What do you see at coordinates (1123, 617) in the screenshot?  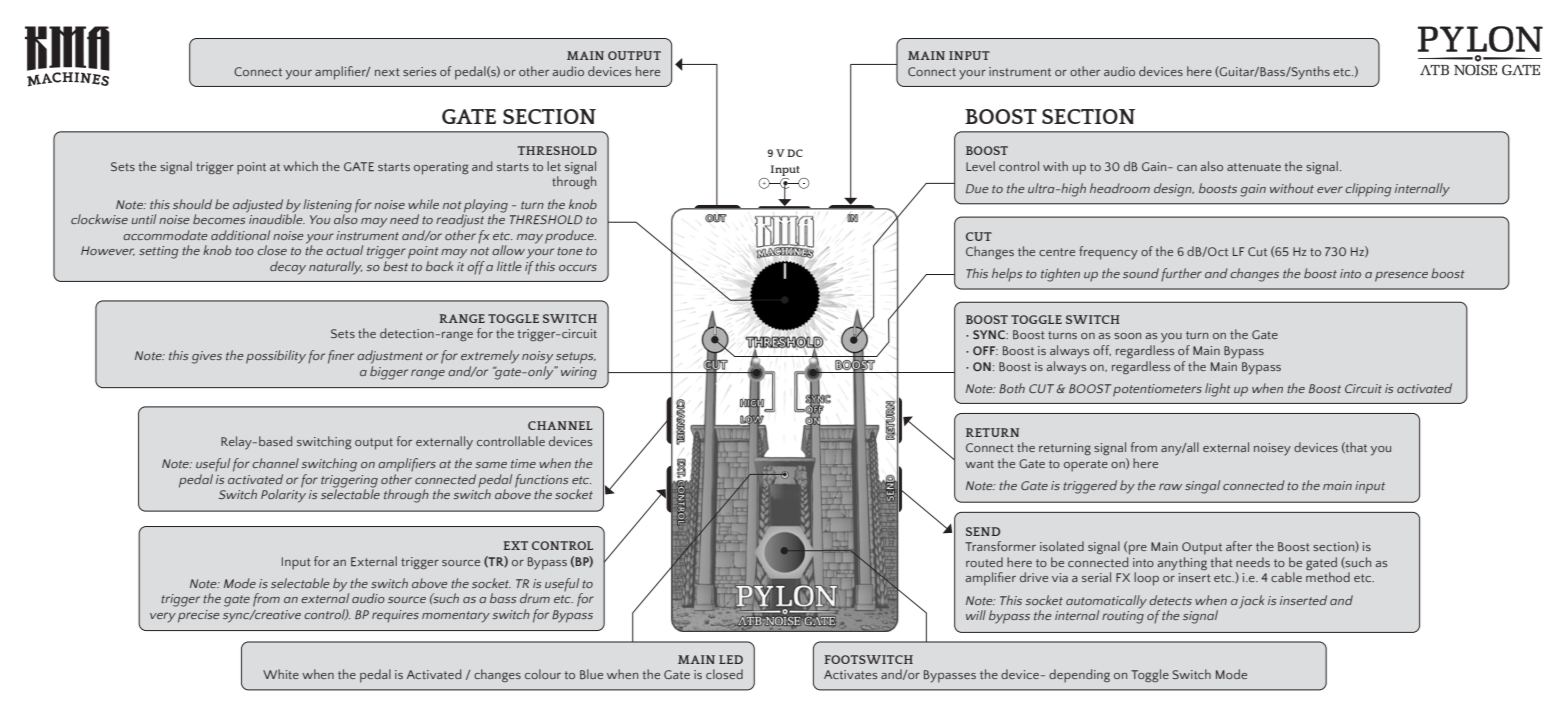 I see `routing` at bounding box center [1123, 617].
